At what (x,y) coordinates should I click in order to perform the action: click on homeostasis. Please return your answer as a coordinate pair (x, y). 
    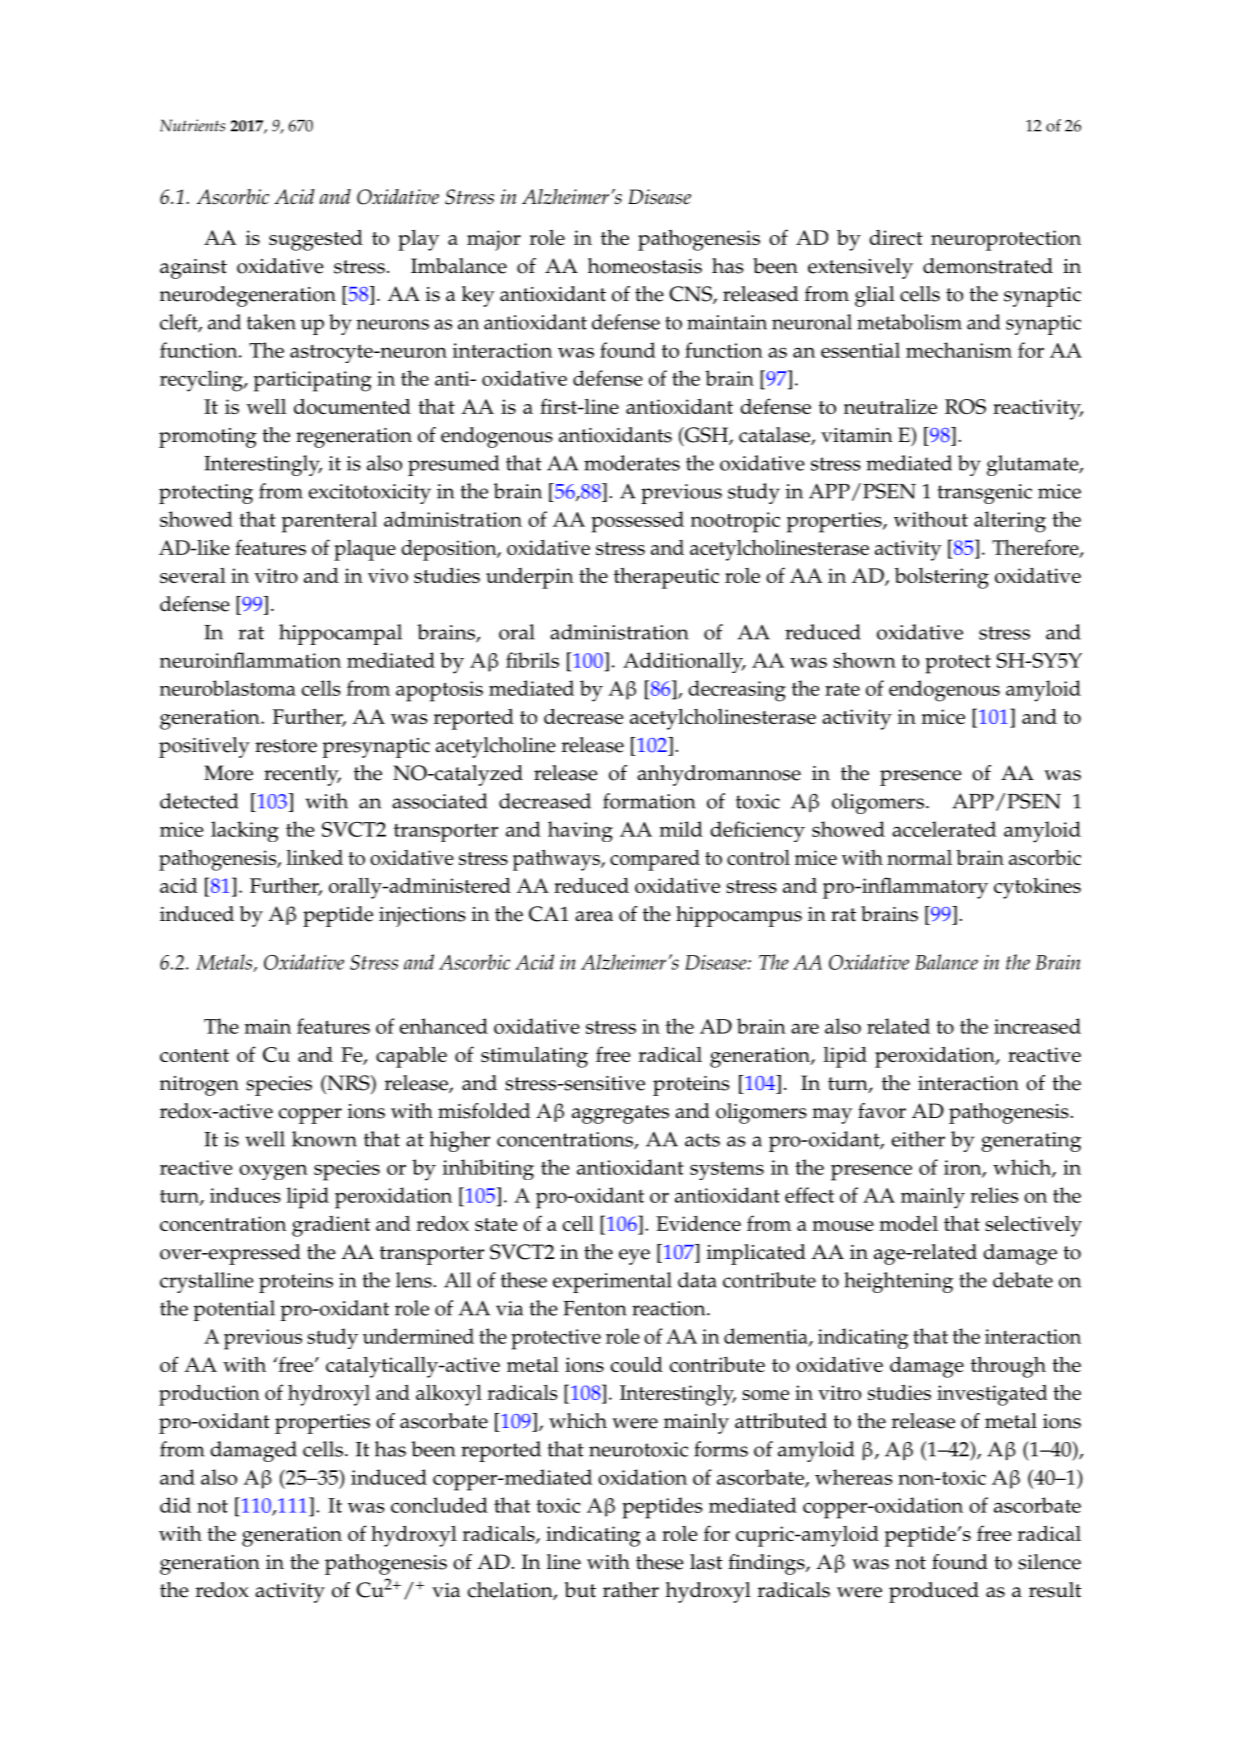
    Looking at the image, I should click on (645, 266).
